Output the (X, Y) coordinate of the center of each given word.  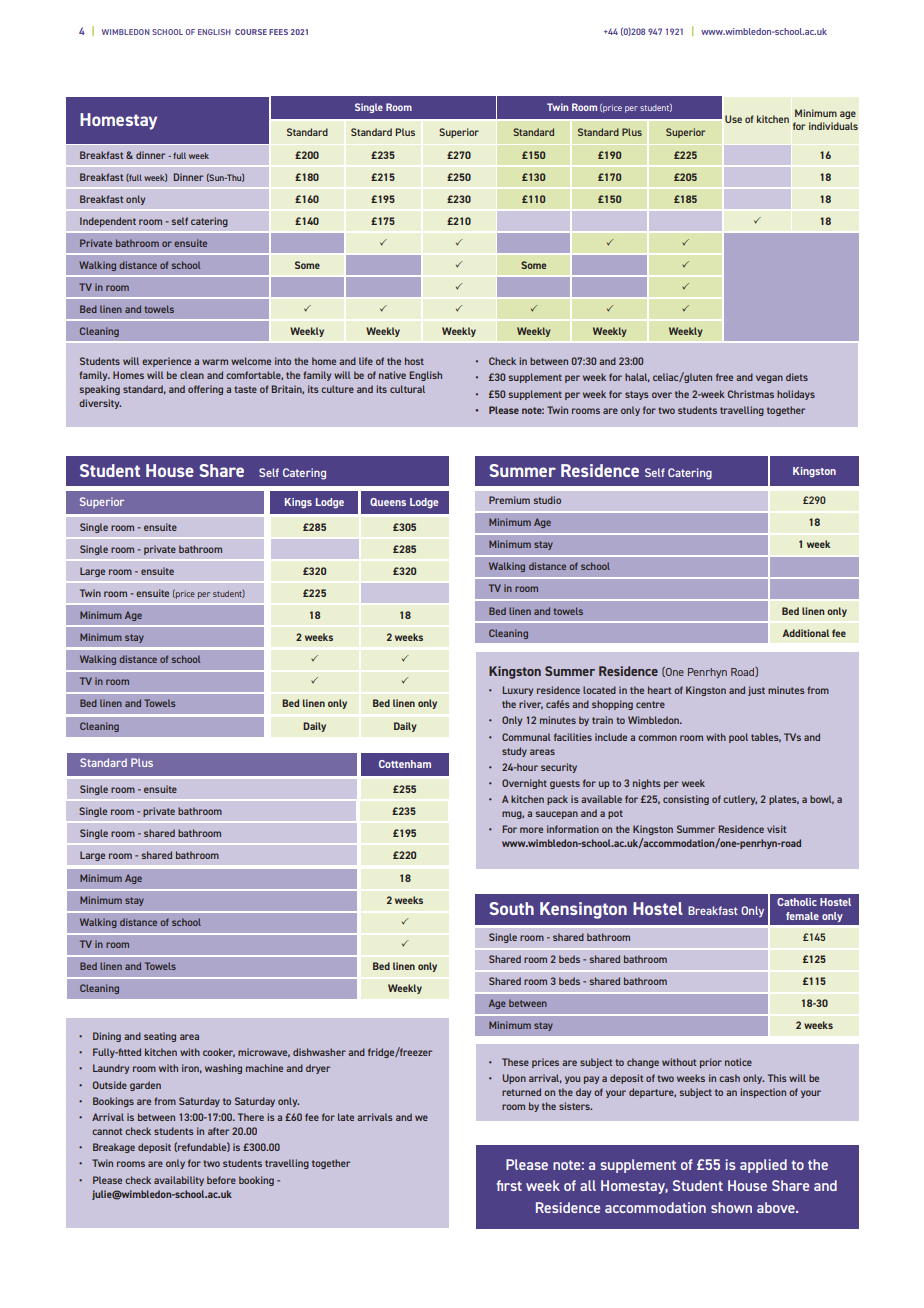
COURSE (251, 32)
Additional (805, 633)
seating (160, 1037)
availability (179, 1181)
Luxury (518, 691)
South (511, 908)
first (509, 1185)
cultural (407, 389)
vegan (769, 379)
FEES (278, 32)
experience (166, 362)
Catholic (797, 902)
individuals (833, 126)
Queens (388, 502)
